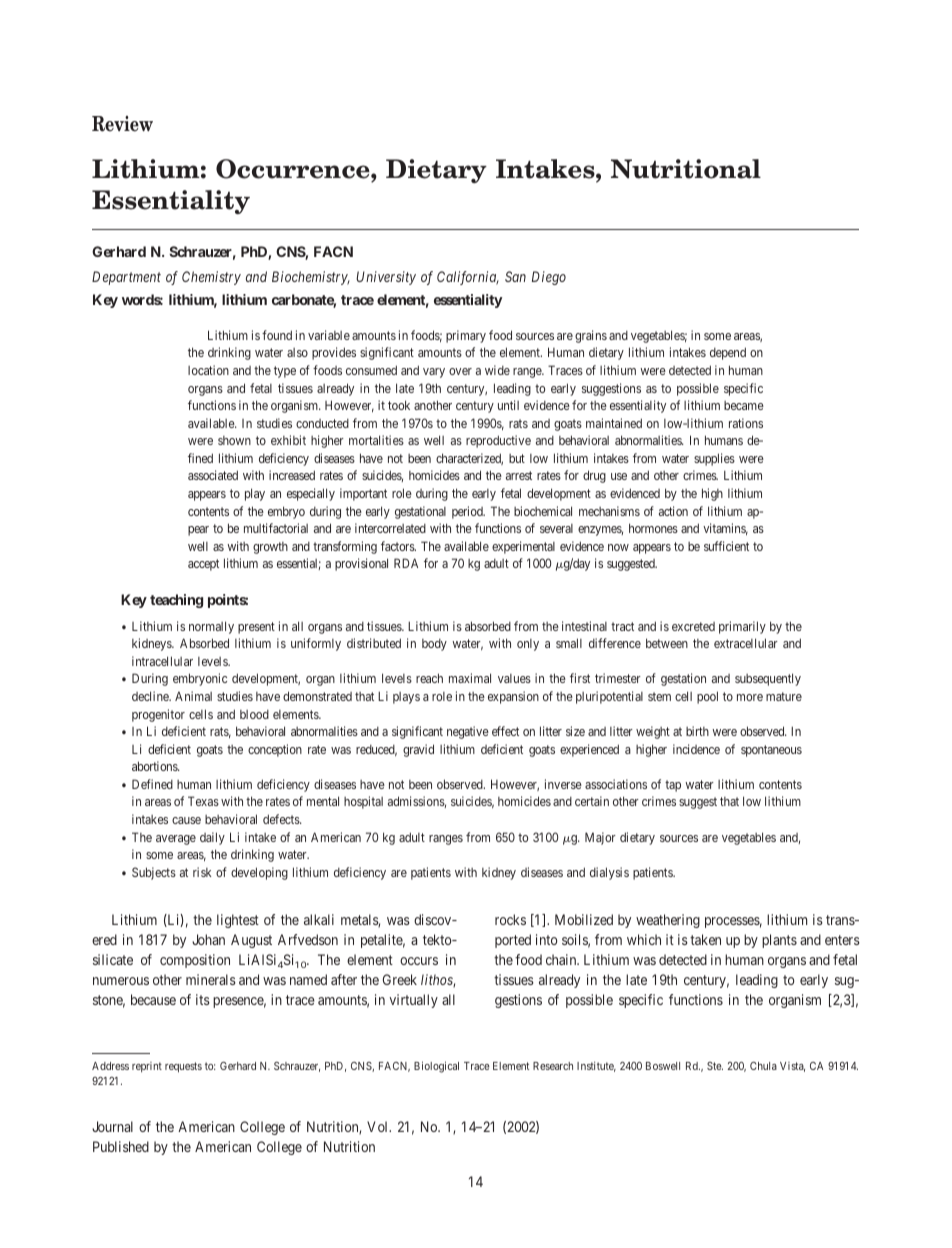  Describe the element at coordinates (183, 1067) in the page. I see `requests` at that location.
